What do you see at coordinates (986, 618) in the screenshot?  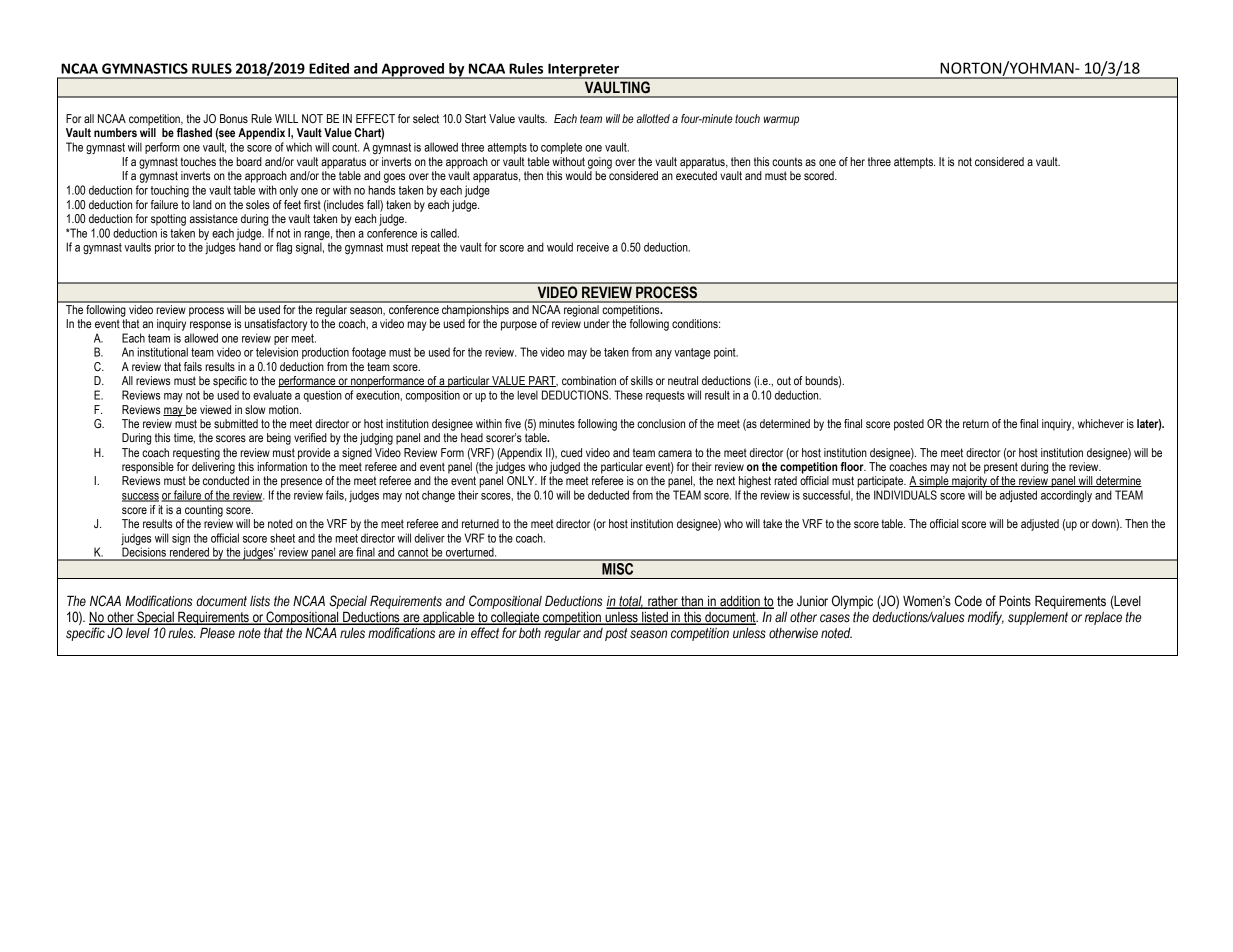 I see `modify` at bounding box center [986, 618].
